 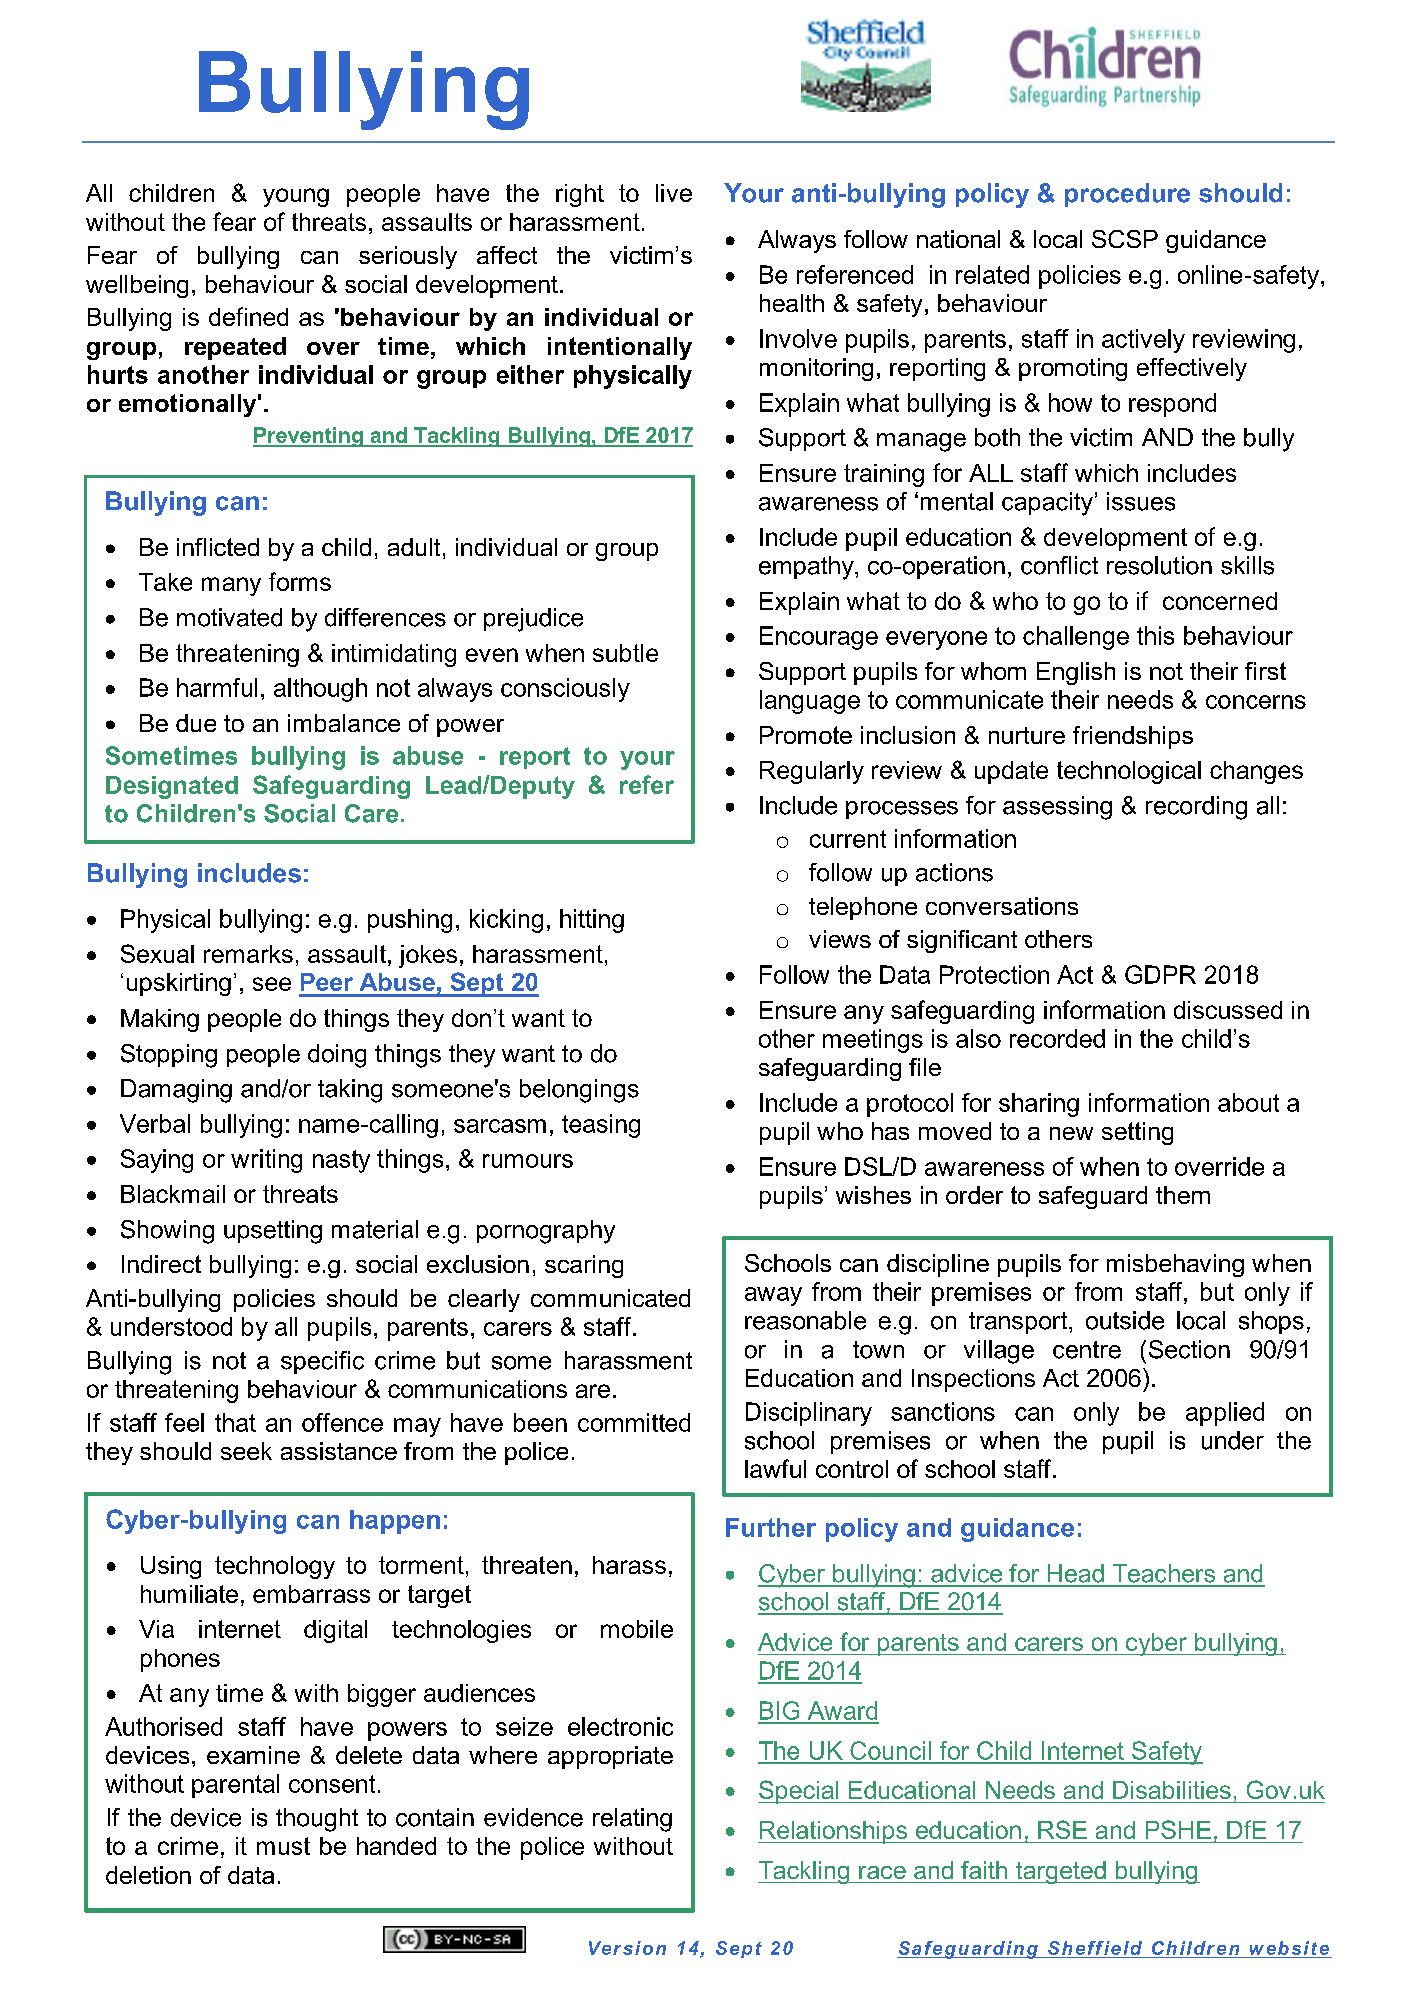 I want to click on relating, so click(x=632, y=1820).
